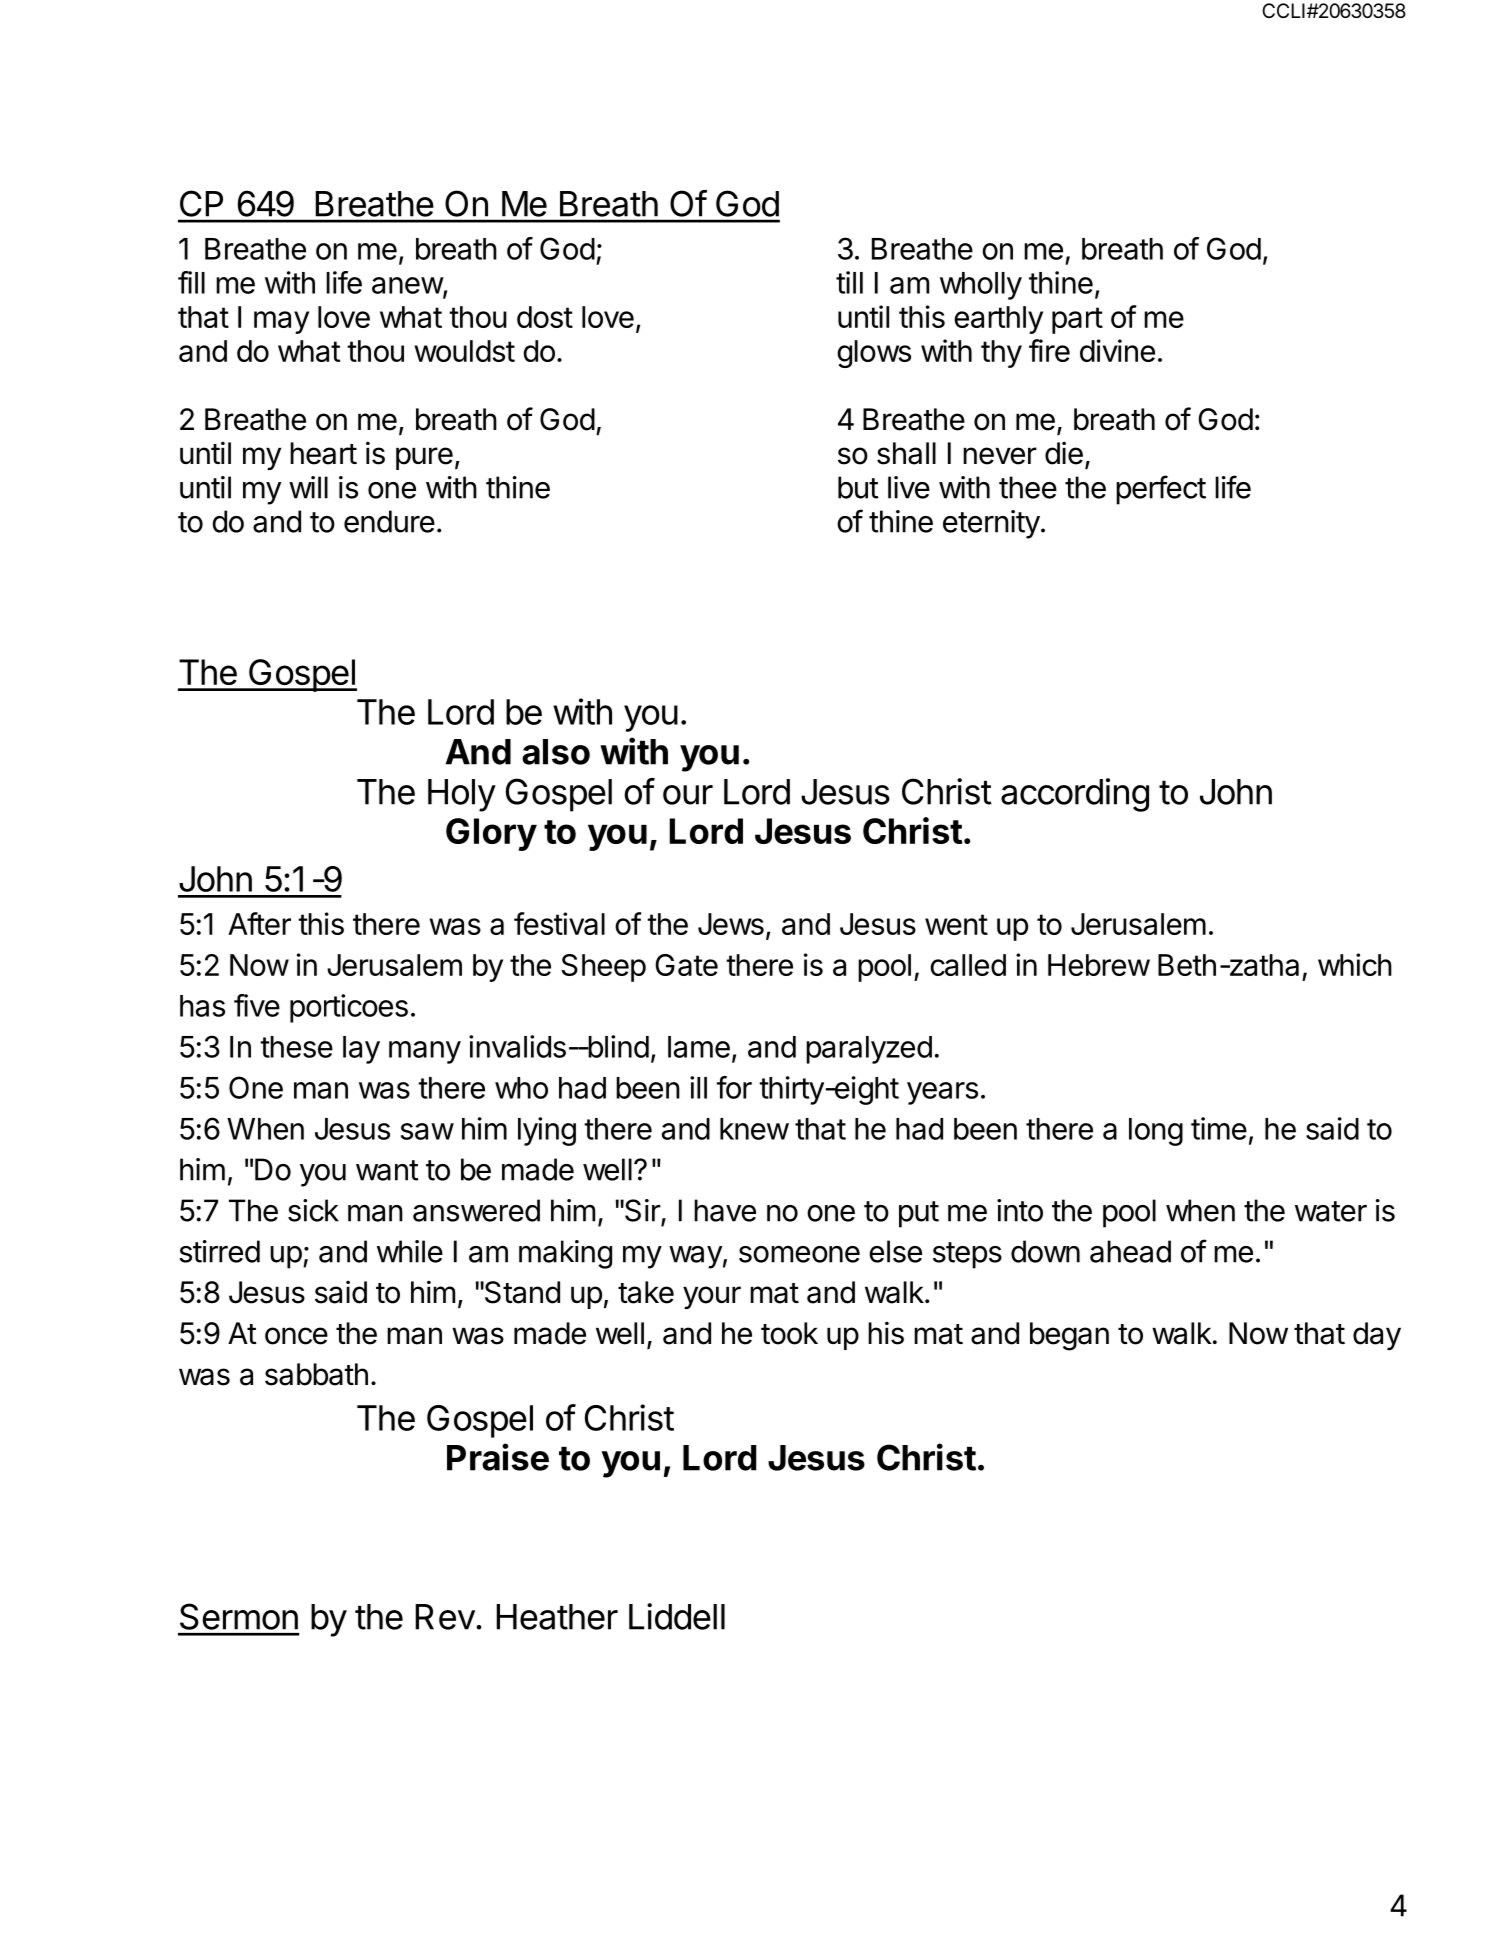  I want to click on knew, so click(754, 1129).
